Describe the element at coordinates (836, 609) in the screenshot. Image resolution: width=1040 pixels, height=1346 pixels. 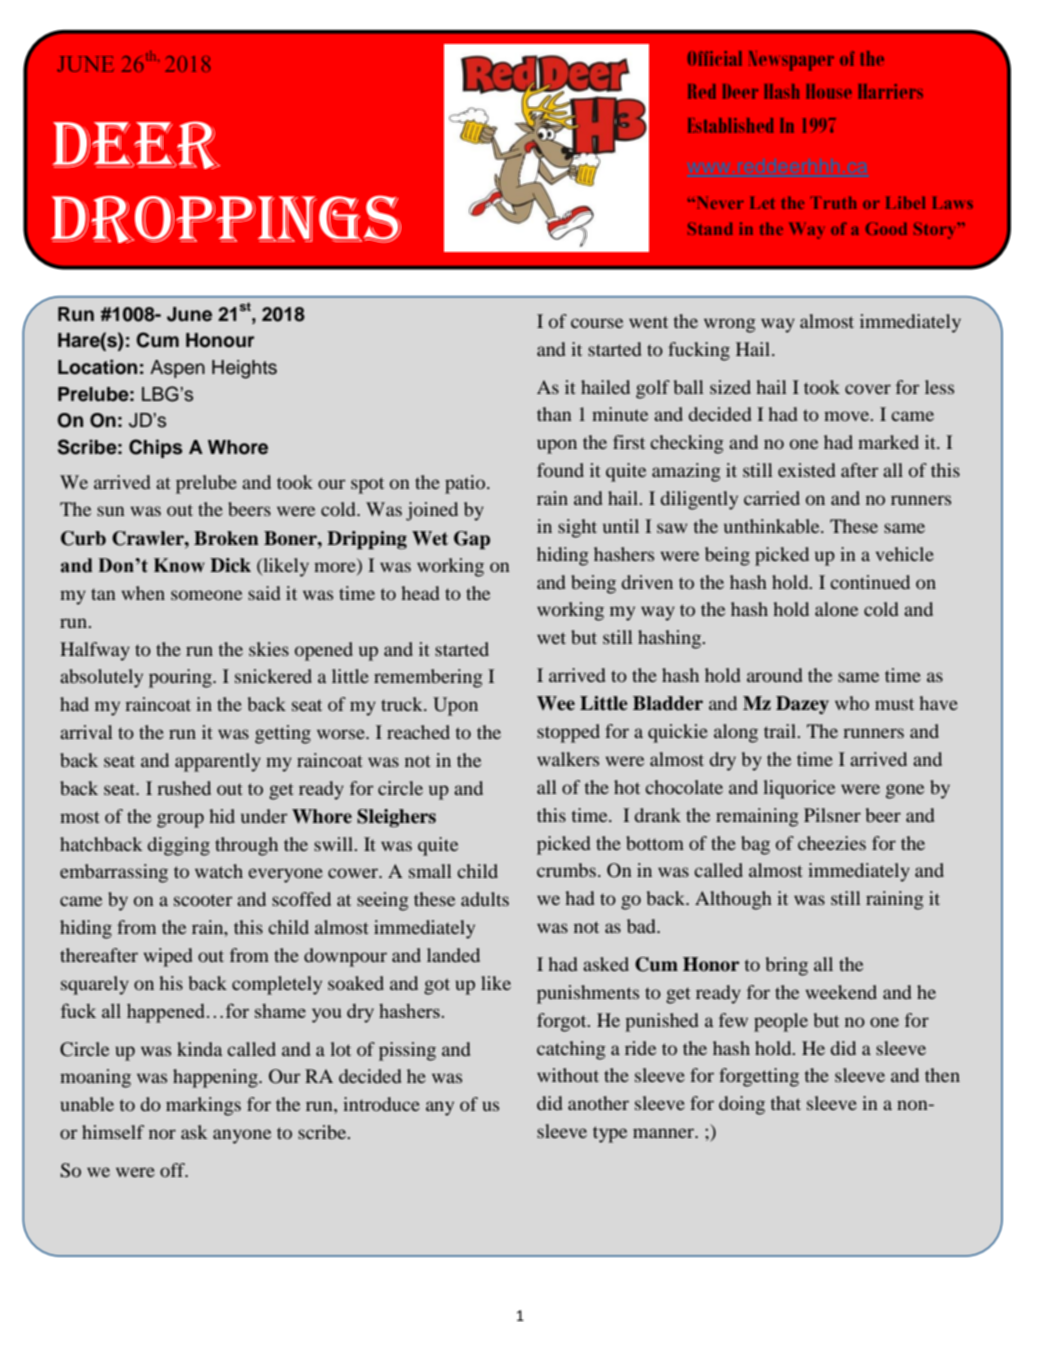
I see `alone` at that location.
